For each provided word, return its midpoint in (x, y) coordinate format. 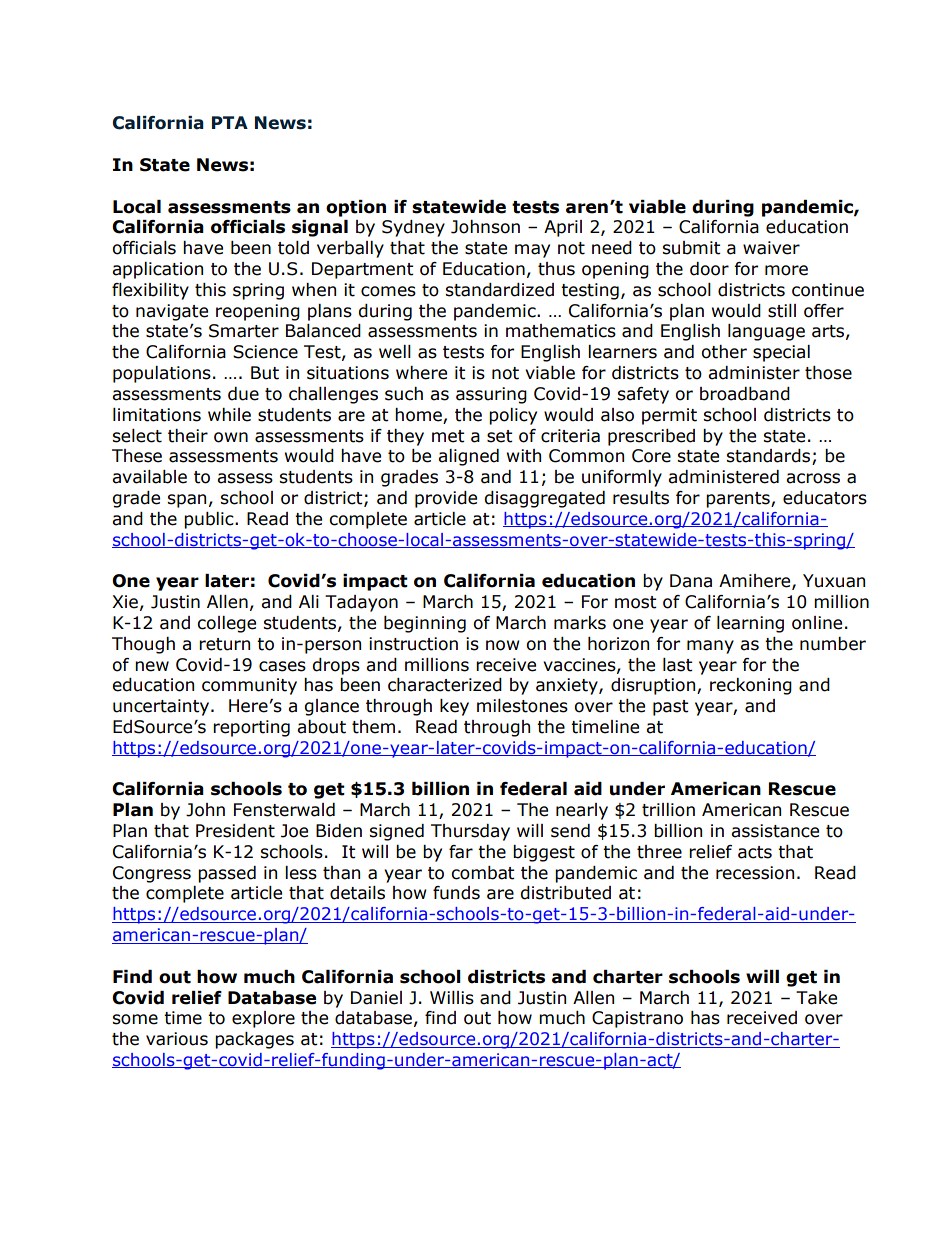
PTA (230, 122)
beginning (425, 624)
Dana (691, 581)
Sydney (413, 228)
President (235, 831)
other (724, 352)
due (243, 394)
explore (263, 1019)
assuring (491, 395)
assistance (775, 831)
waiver (771, 248)
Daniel (376, 998)
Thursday (470, 832)
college (226, 624)
